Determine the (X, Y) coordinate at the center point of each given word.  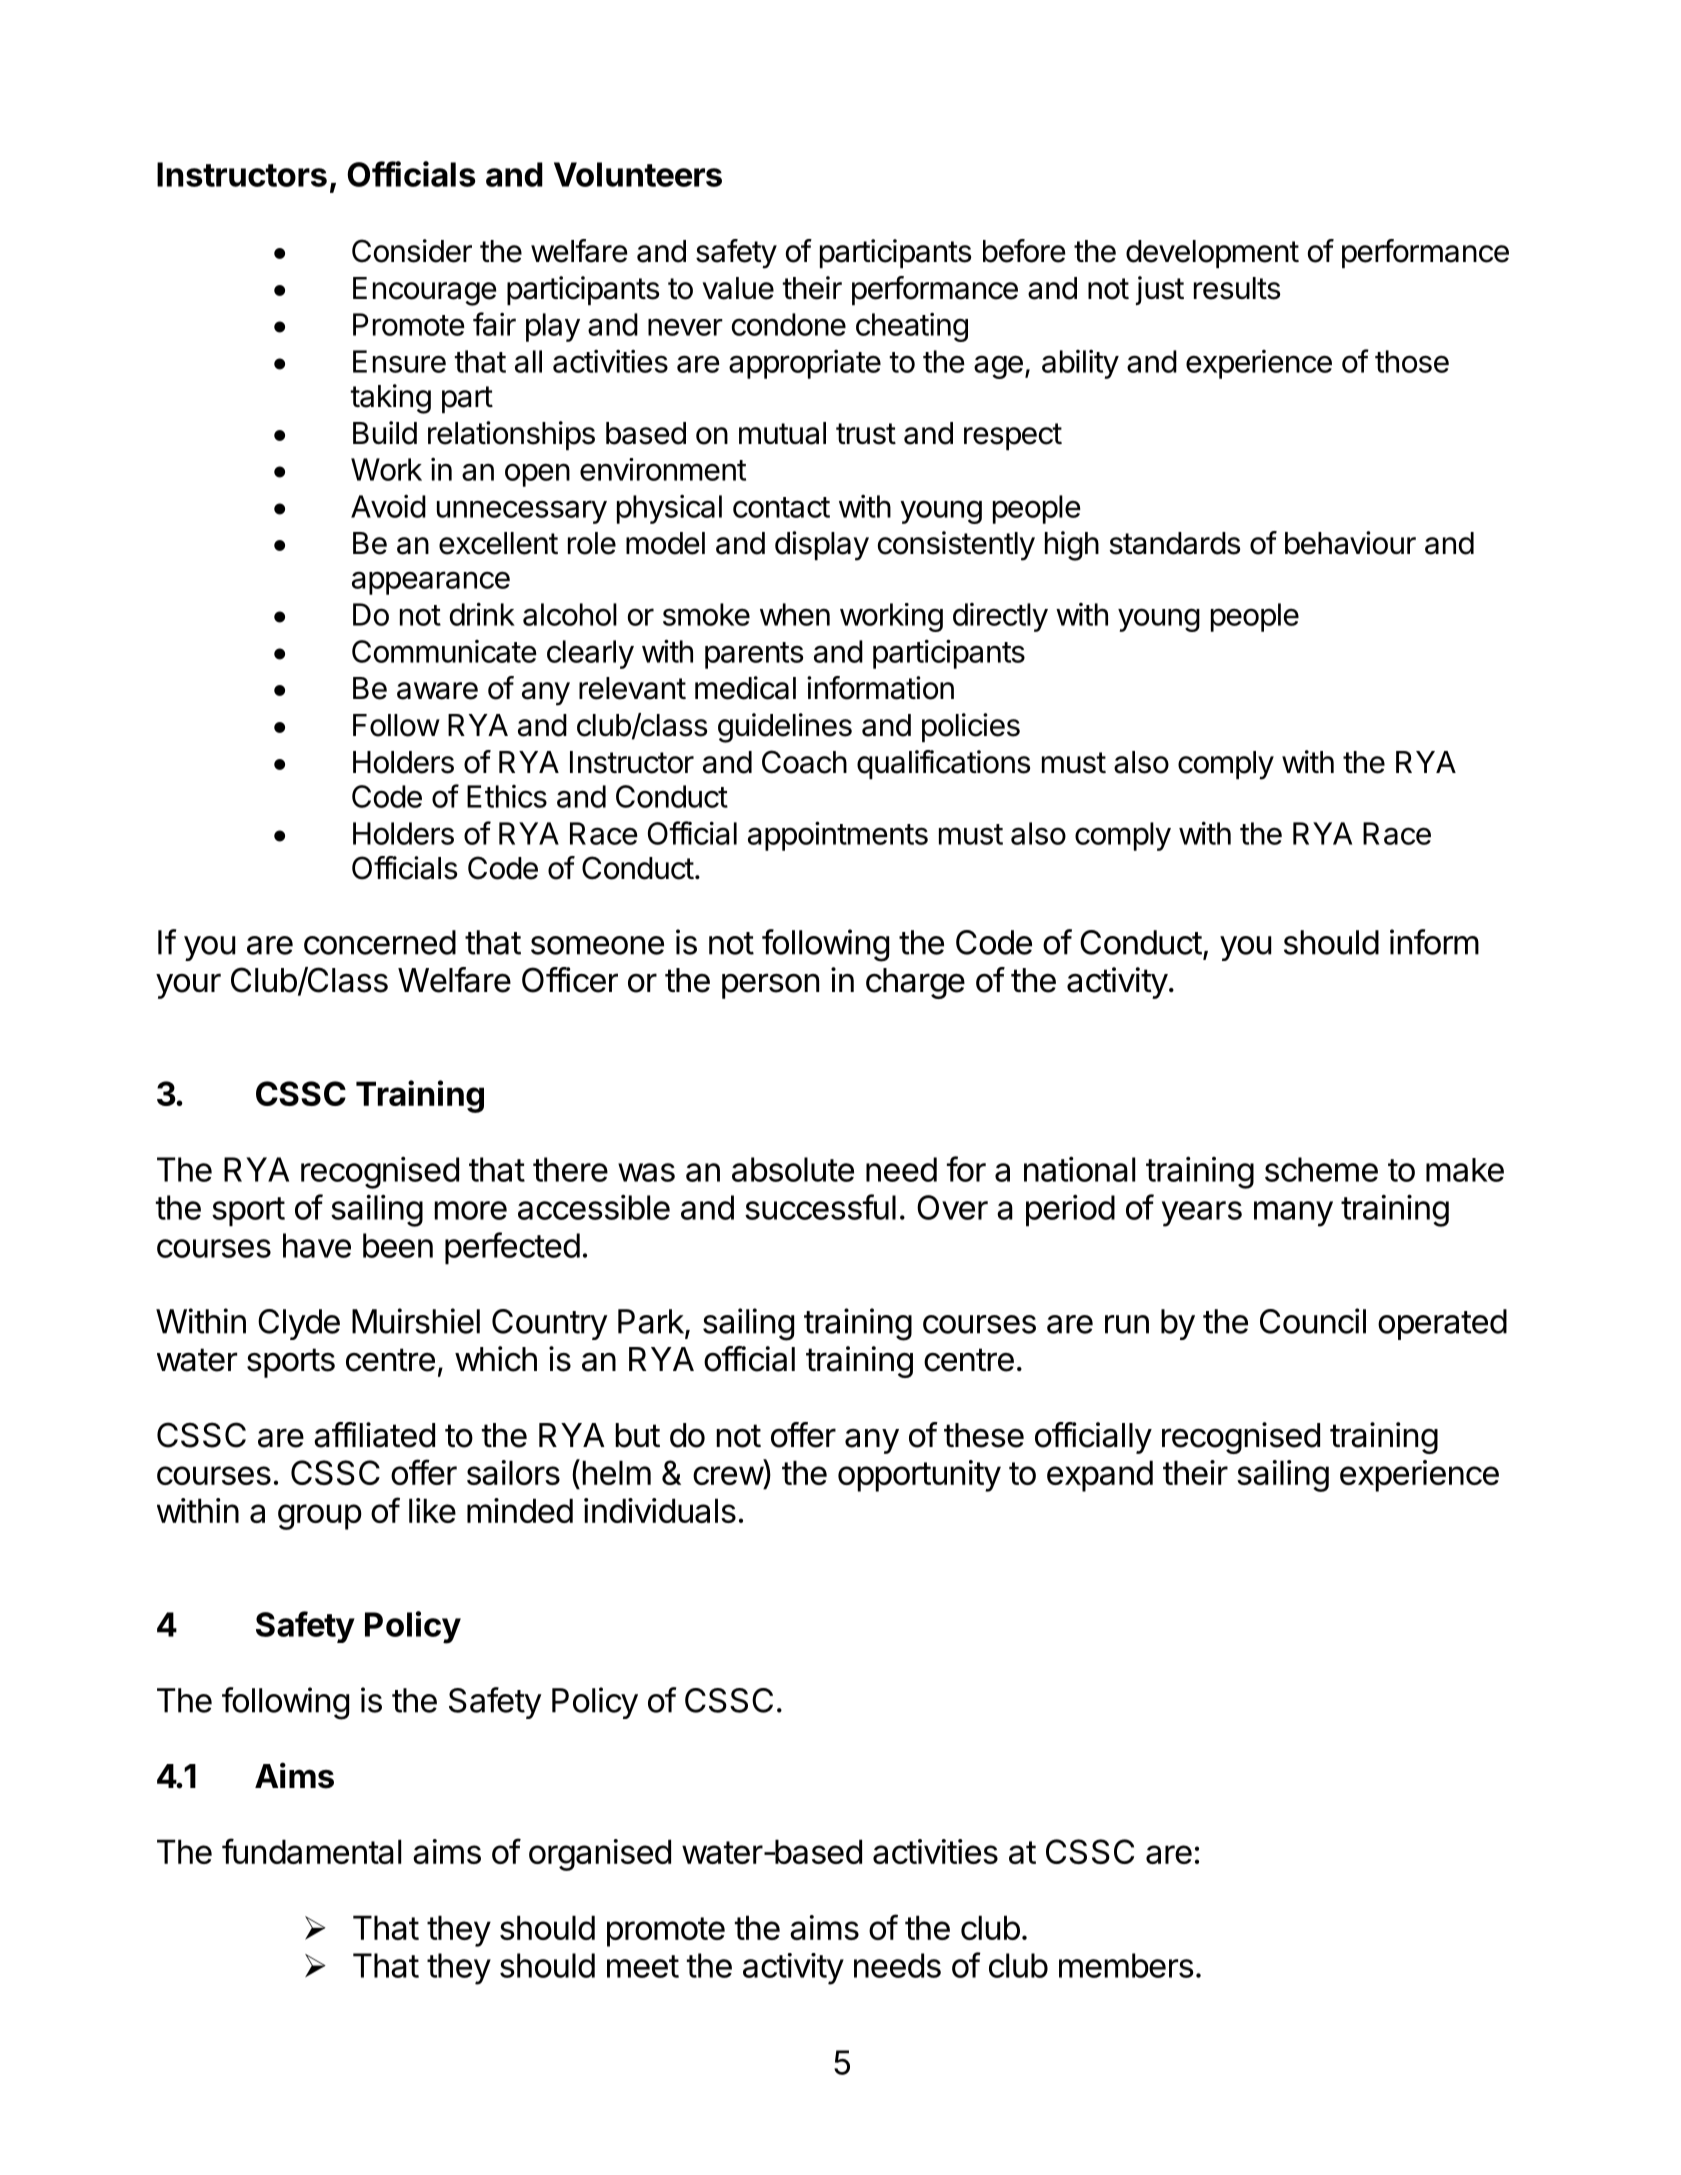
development (1212, 254)
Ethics (507, 796)
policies (971, 727)
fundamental (311, 1851)
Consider (412, 251)
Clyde (299, 1324)
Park (652, 1322)
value (738, 288)
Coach (804, 762)
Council (1313, 1321)
